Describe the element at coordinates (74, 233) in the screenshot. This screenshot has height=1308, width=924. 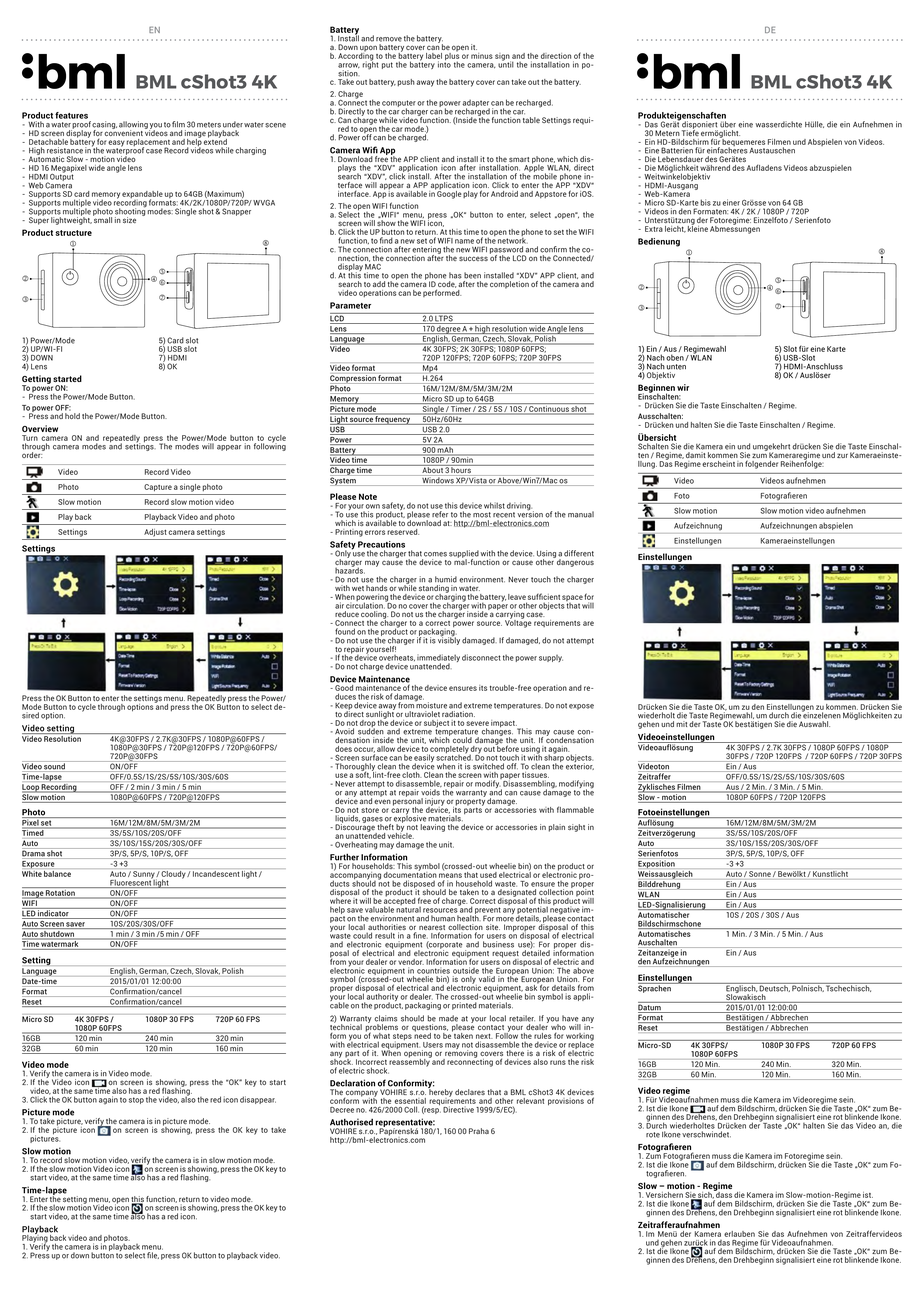
I see `structure` at that location.
